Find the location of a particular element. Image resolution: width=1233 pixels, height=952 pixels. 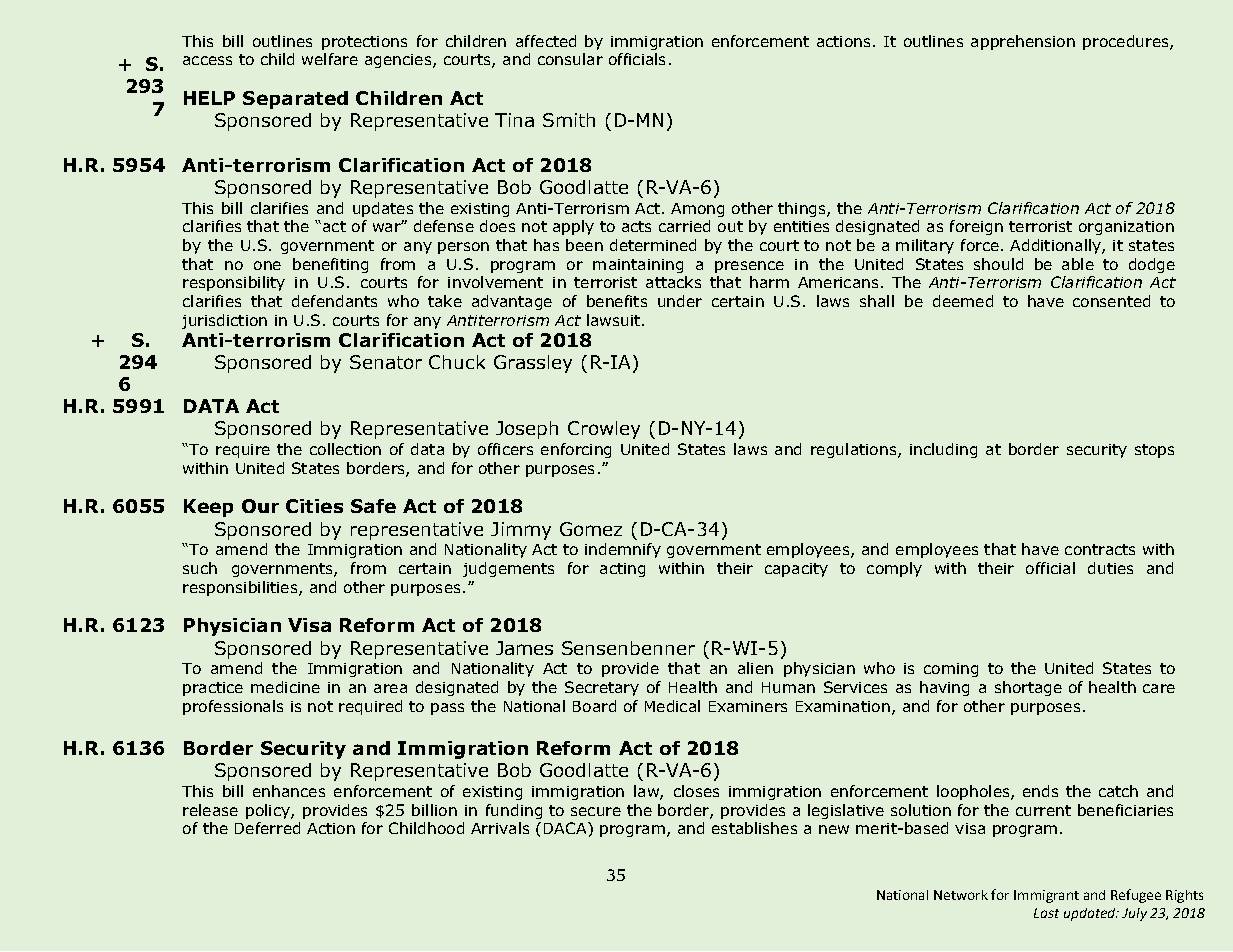

enforcing is located at coordinates (576, 450).
